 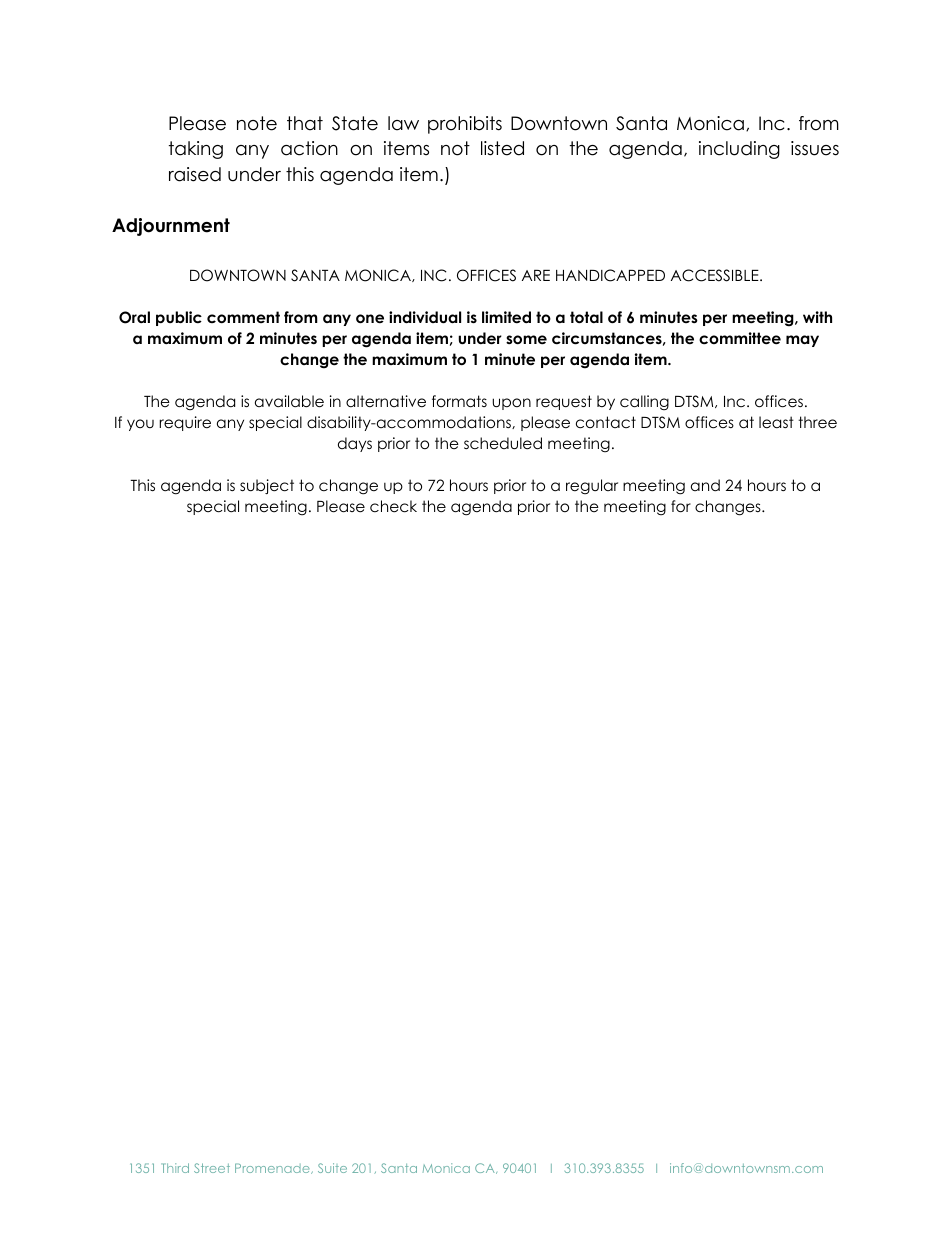 I want to click on Street, so click(x=212, y=1168).
